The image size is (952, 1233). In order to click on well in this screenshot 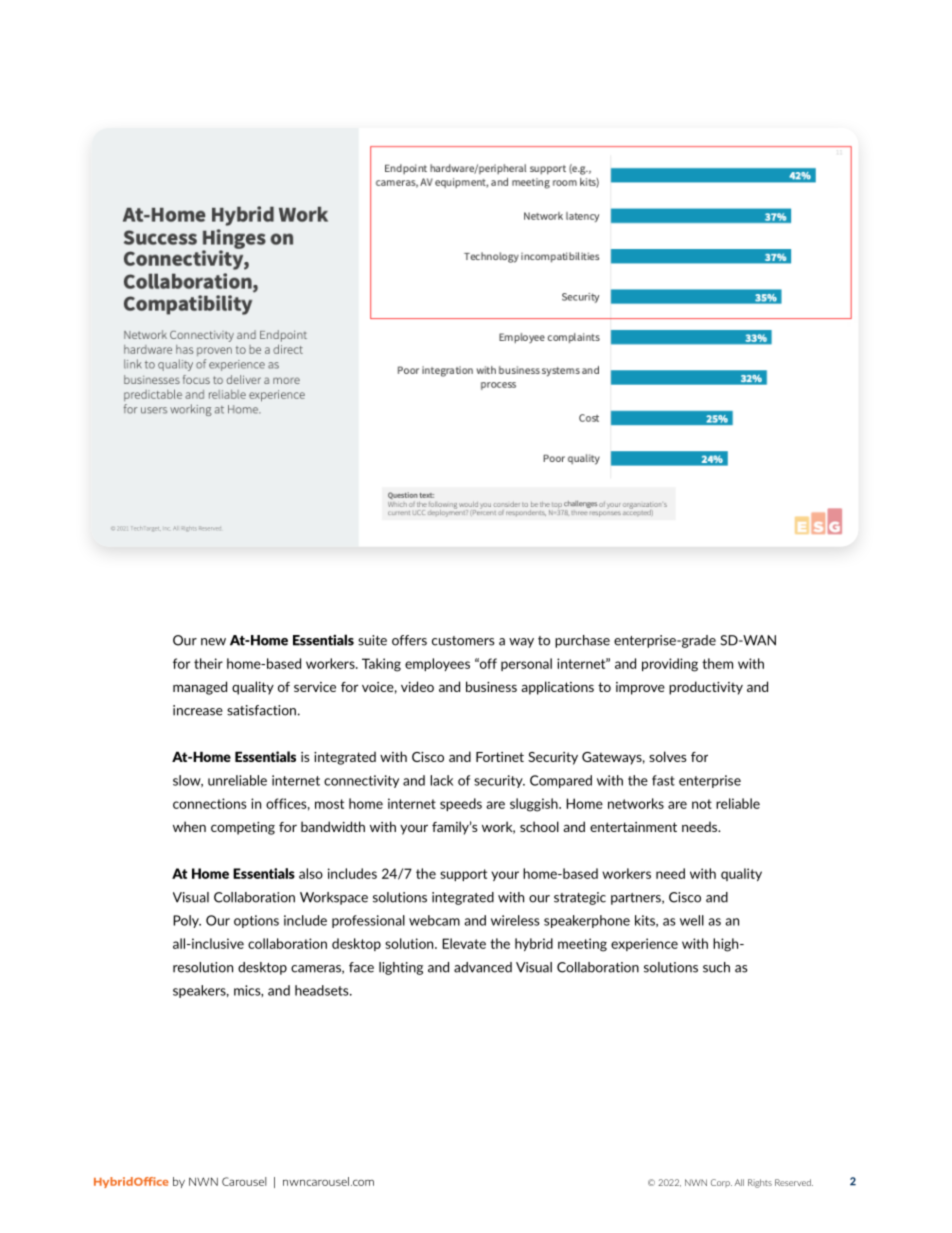, I will do `click(692, 920)`.
